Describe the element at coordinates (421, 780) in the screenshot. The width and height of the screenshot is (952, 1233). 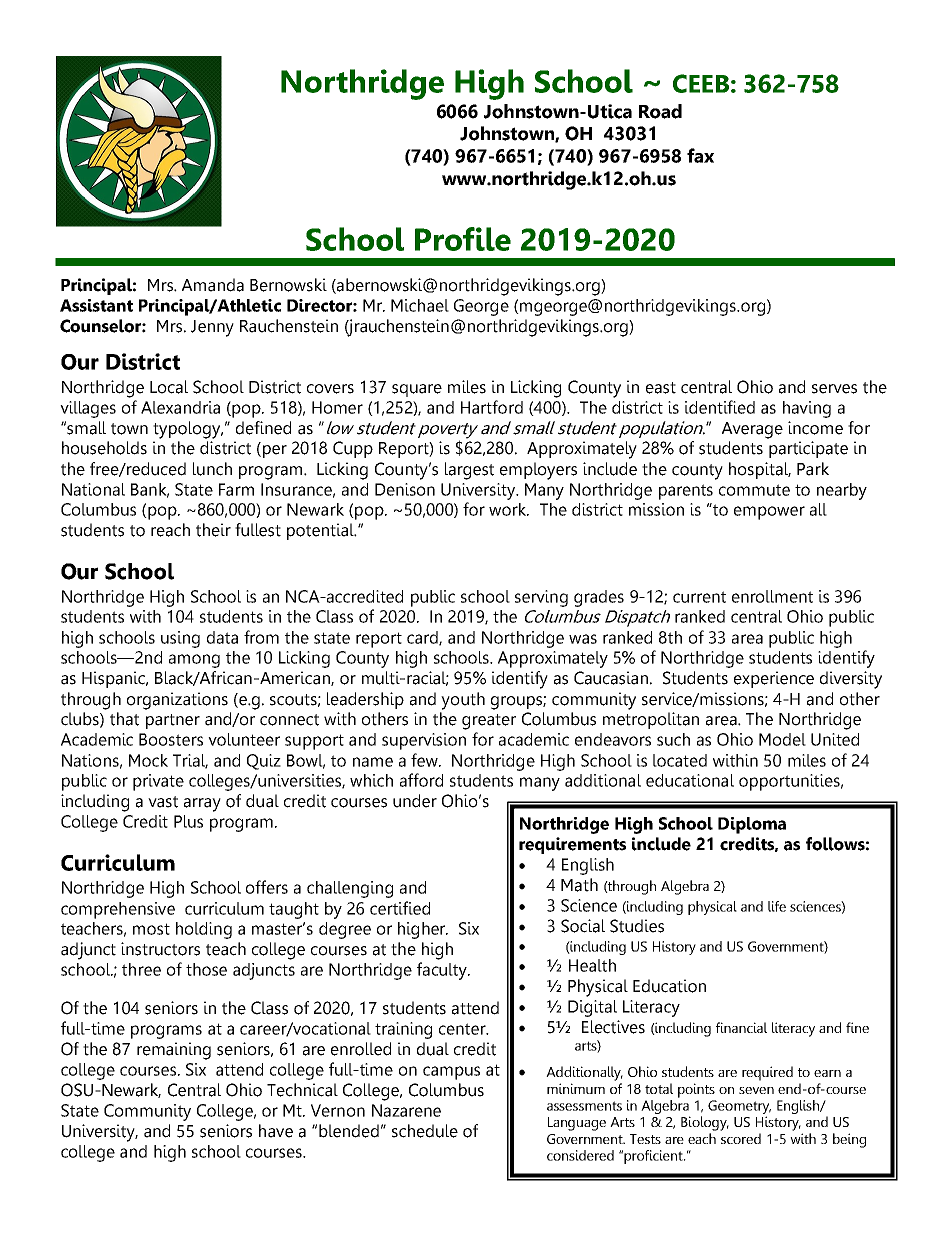
I see `afford` at that location.
